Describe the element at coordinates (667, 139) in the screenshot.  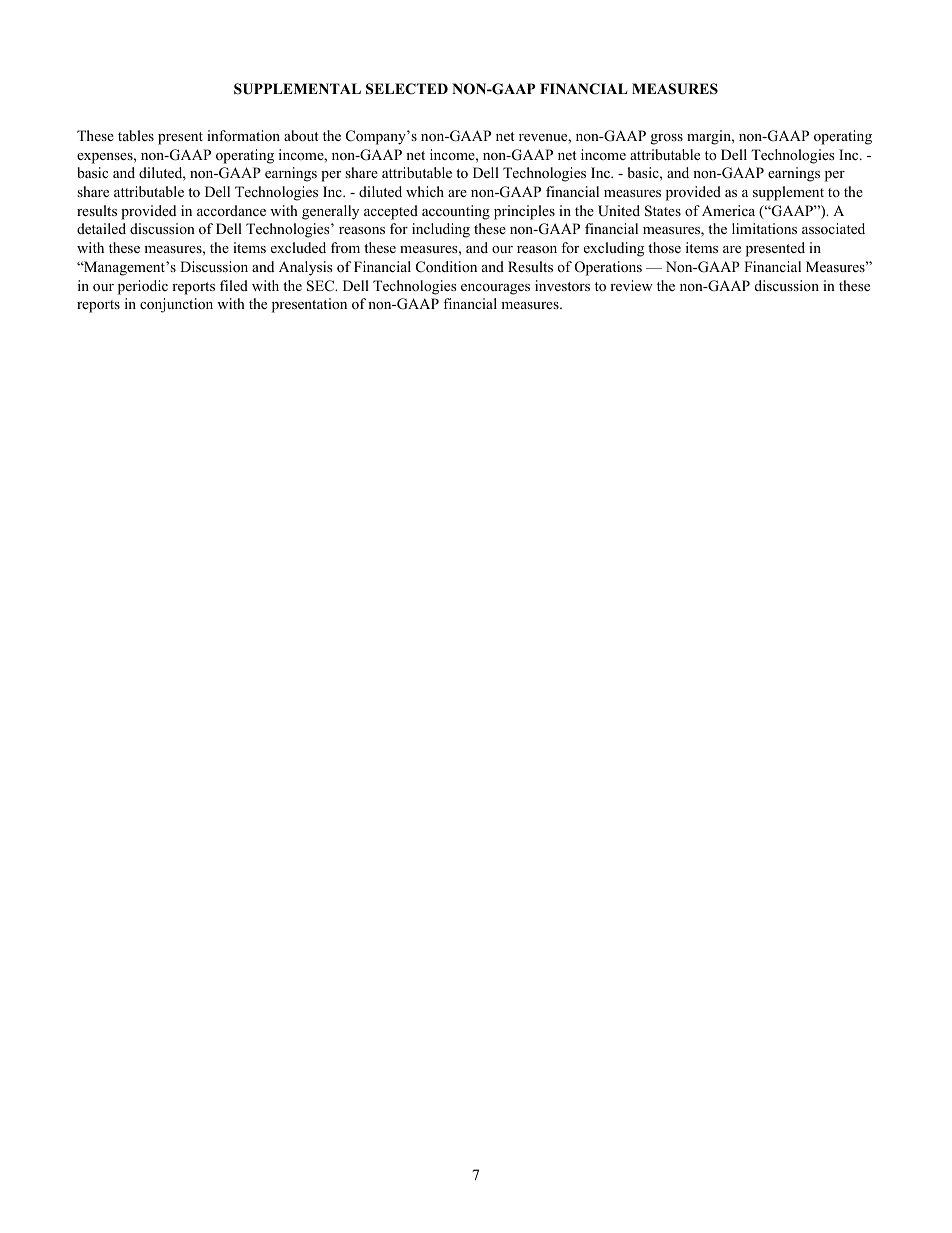
I see `gross` at that location.
